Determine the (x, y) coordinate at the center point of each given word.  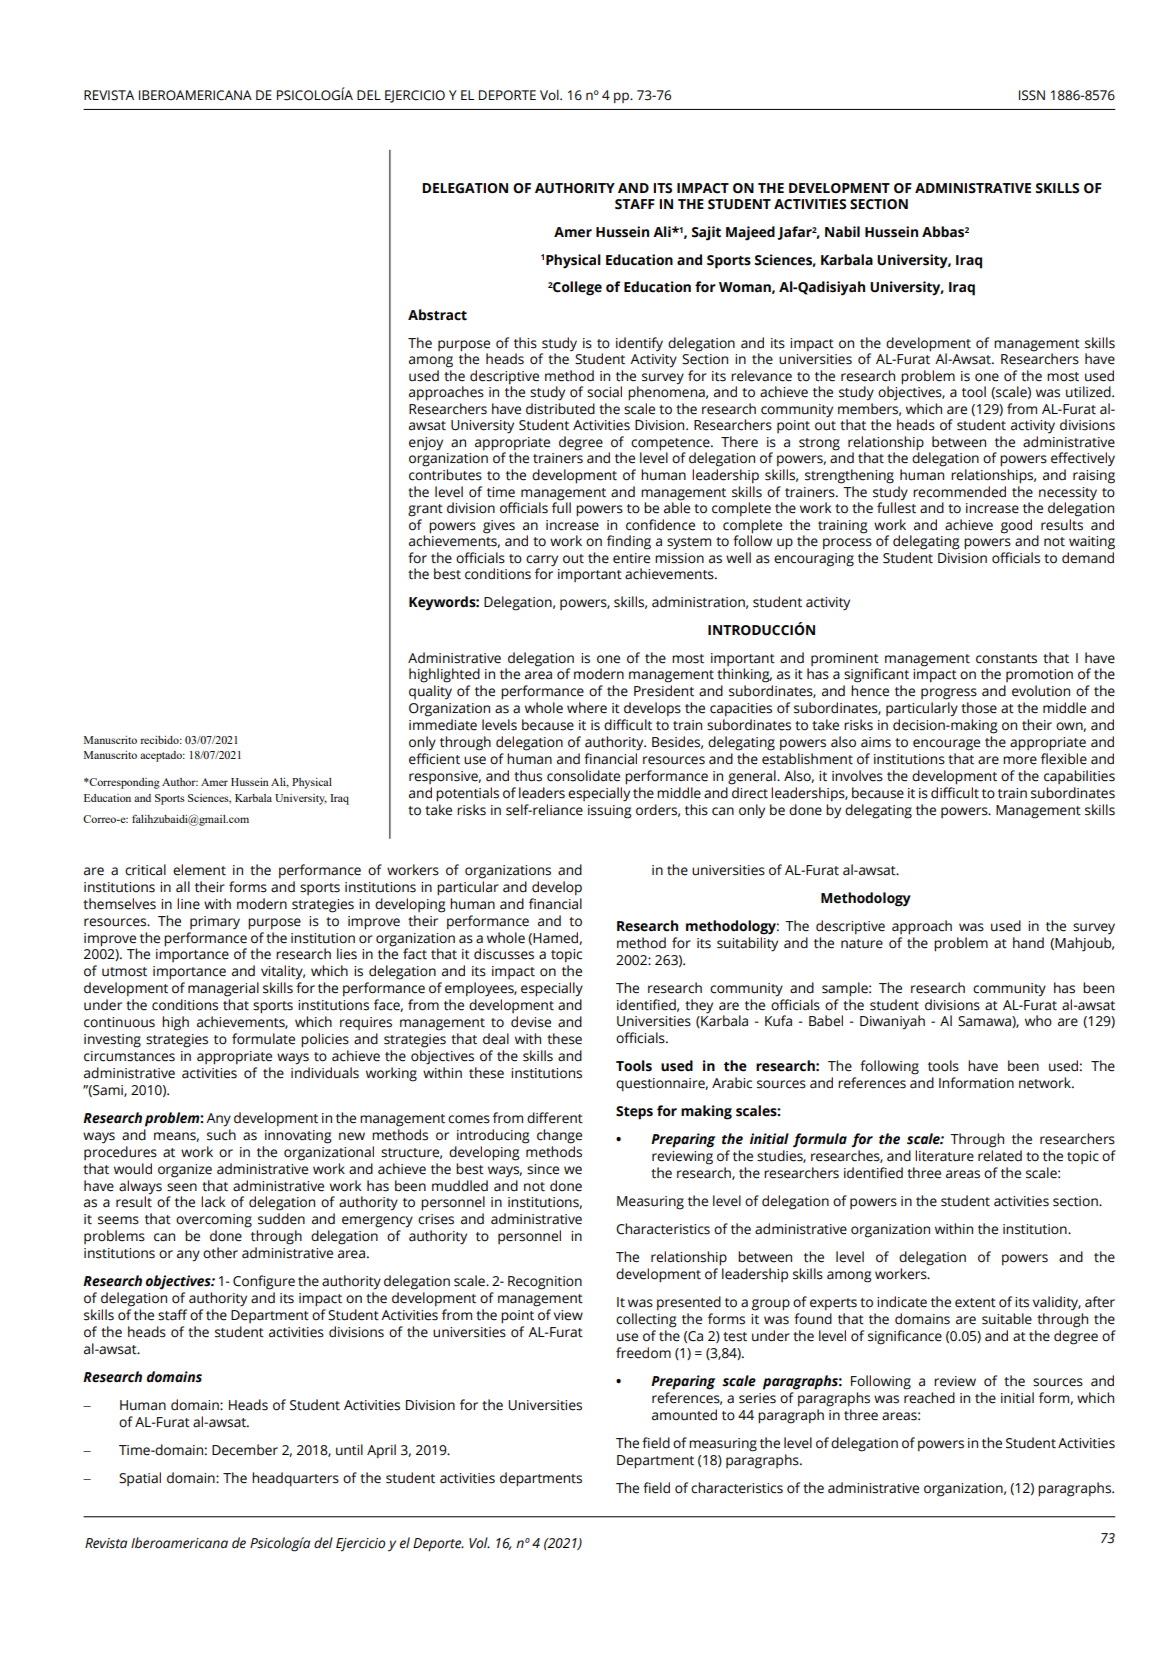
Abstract (437, 315)
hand (1028, 943)
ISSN (1032, 95)
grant (425, 510)
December (245, 1450)
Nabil (842, 232)
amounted (684, 1415)
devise (531, 1022)
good (1016, 526)
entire (631, 558)
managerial (223, 989)
